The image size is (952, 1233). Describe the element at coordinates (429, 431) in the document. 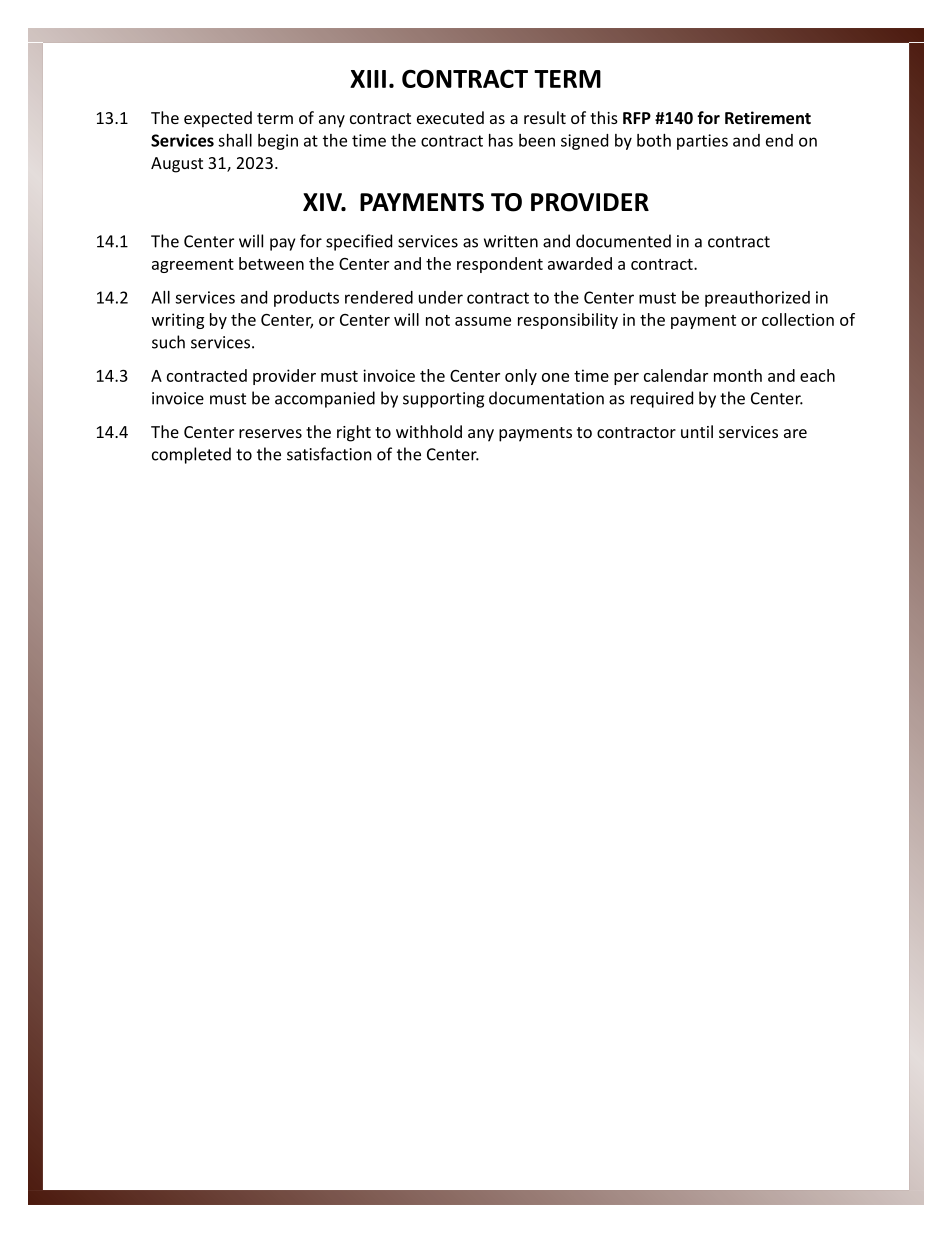

I see `withhold` at that location.
